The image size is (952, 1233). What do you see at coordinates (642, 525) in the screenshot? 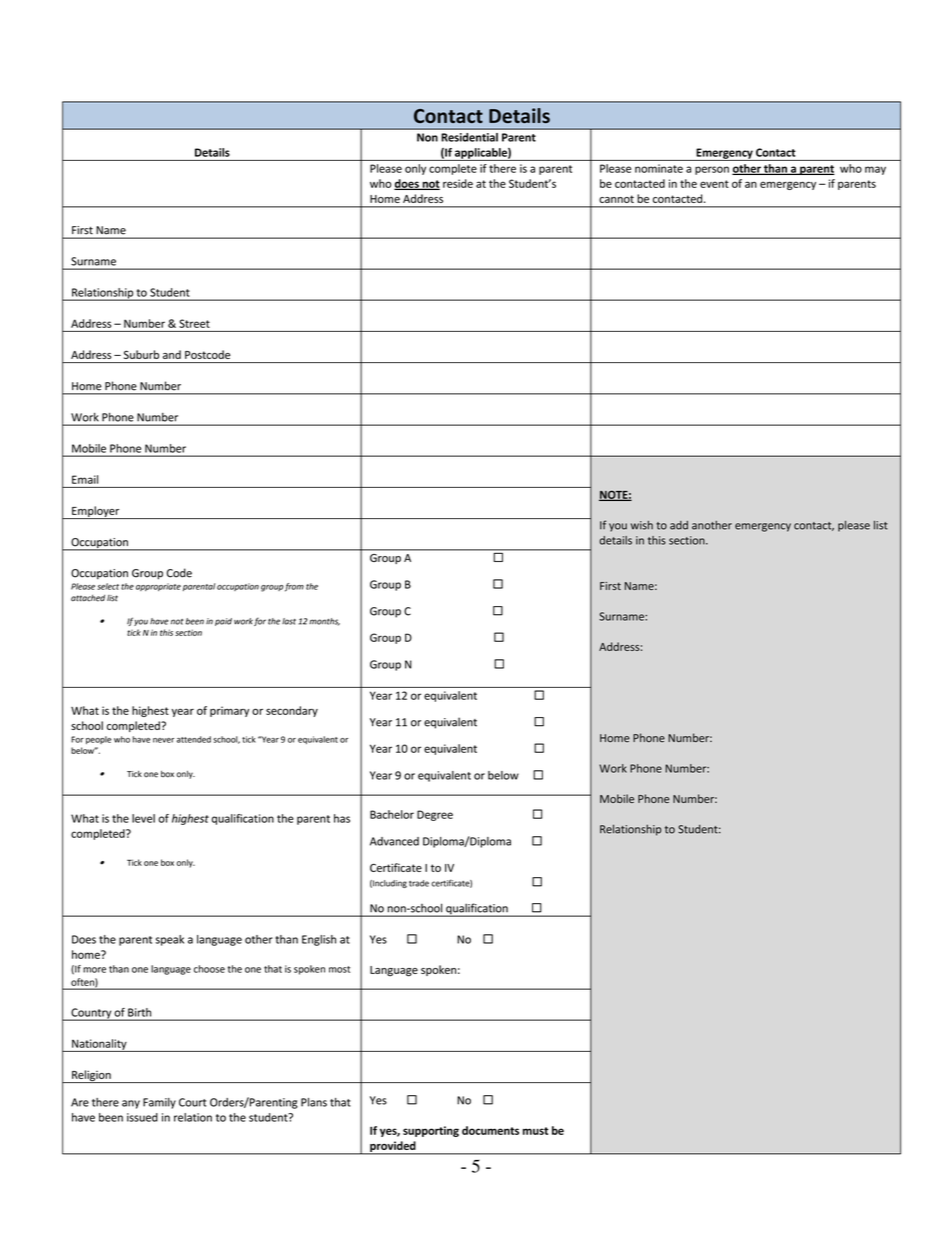
I see `wish` at bounding box center [642, 525].
